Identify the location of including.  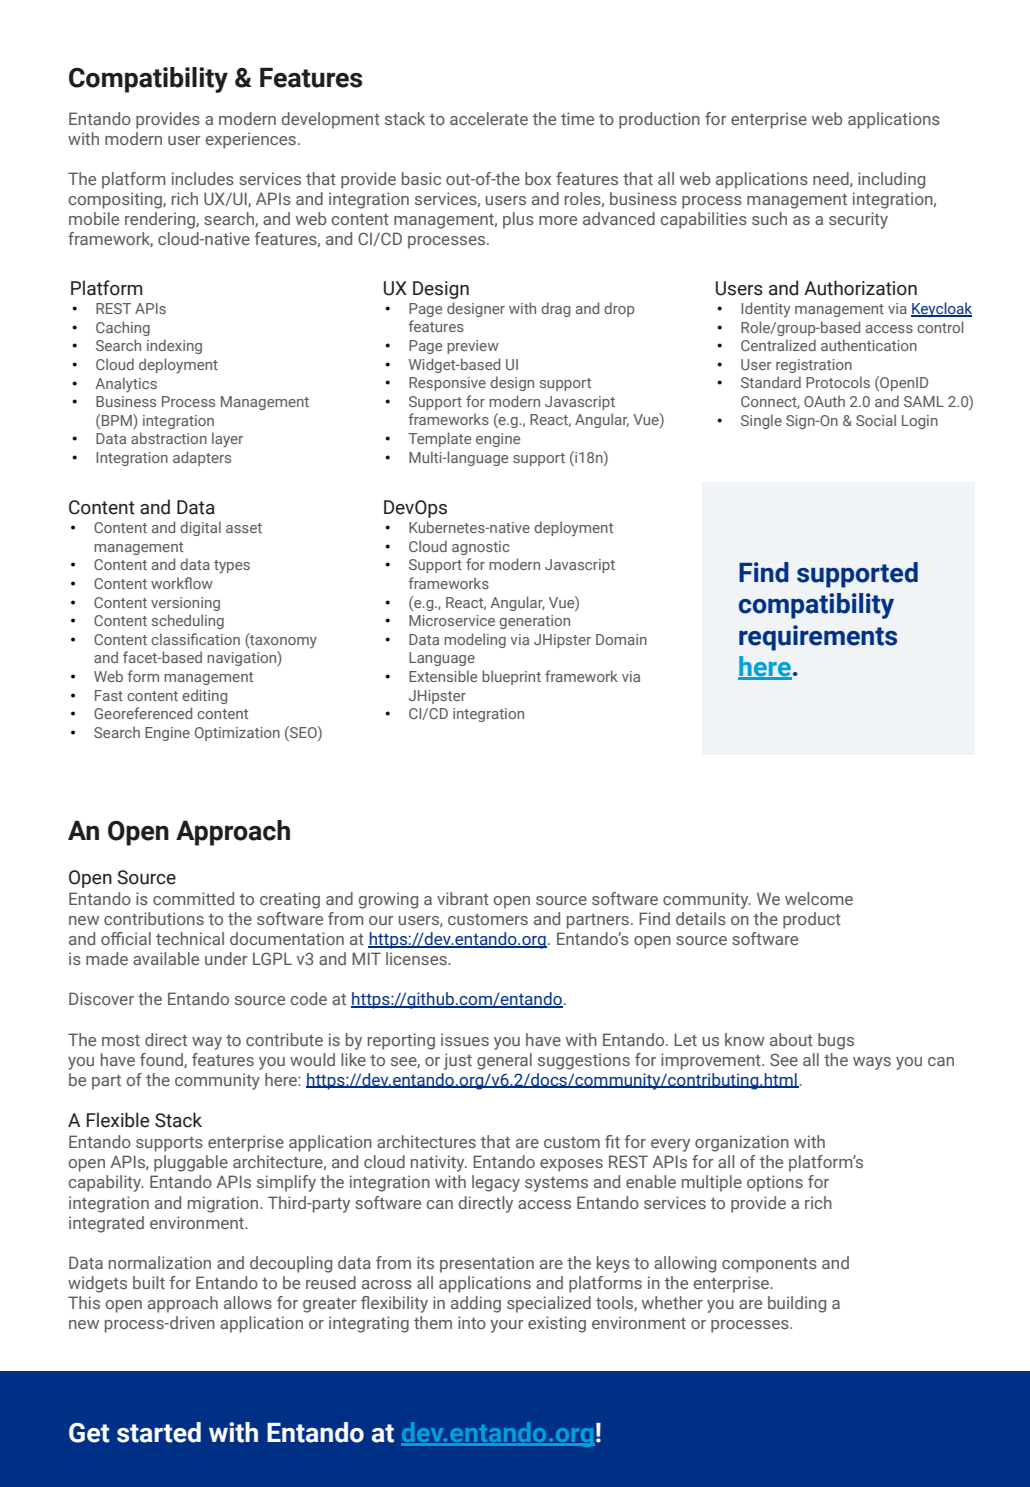
(891, 180).
